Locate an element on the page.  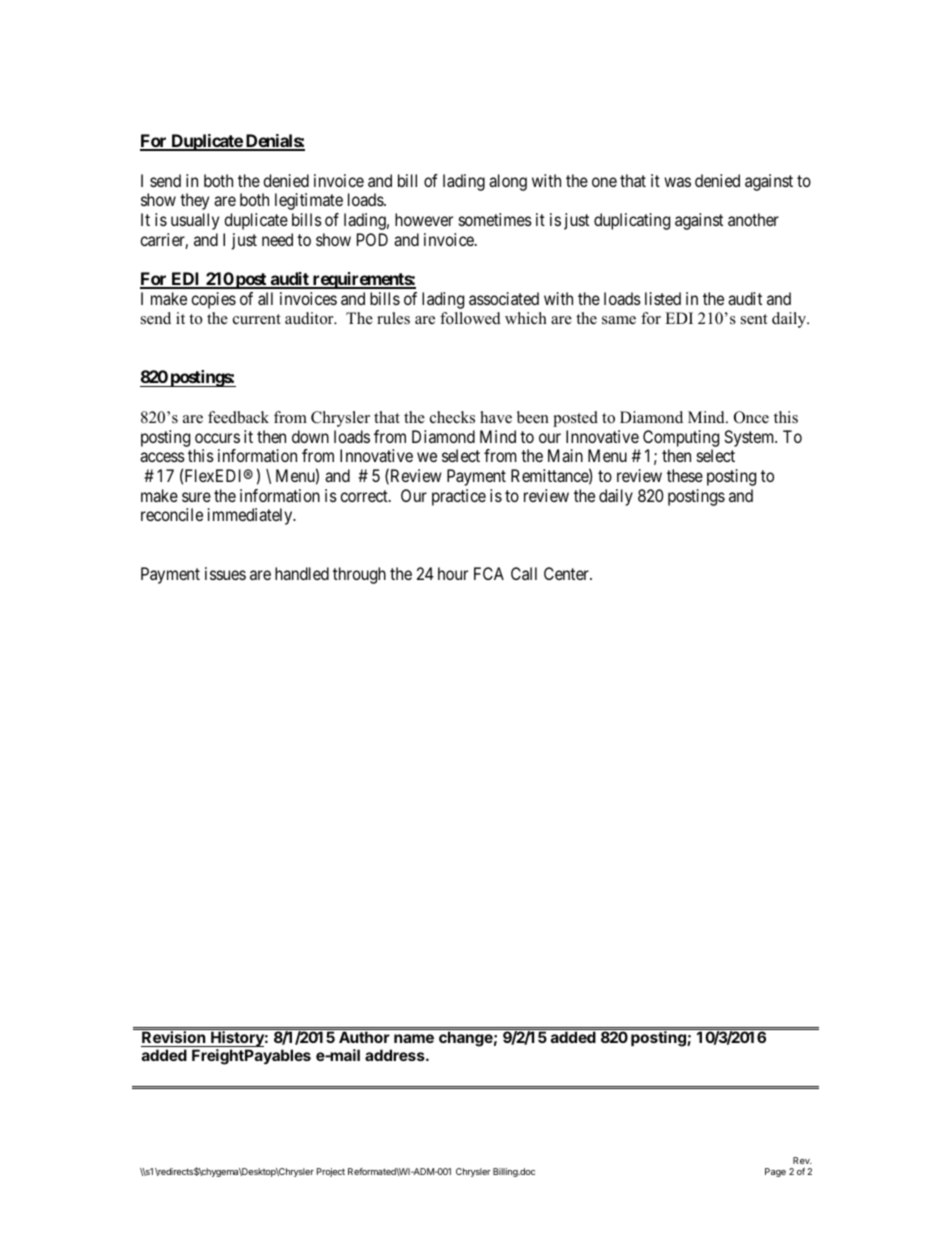
Revision is located at coordinates (174, 1039).
